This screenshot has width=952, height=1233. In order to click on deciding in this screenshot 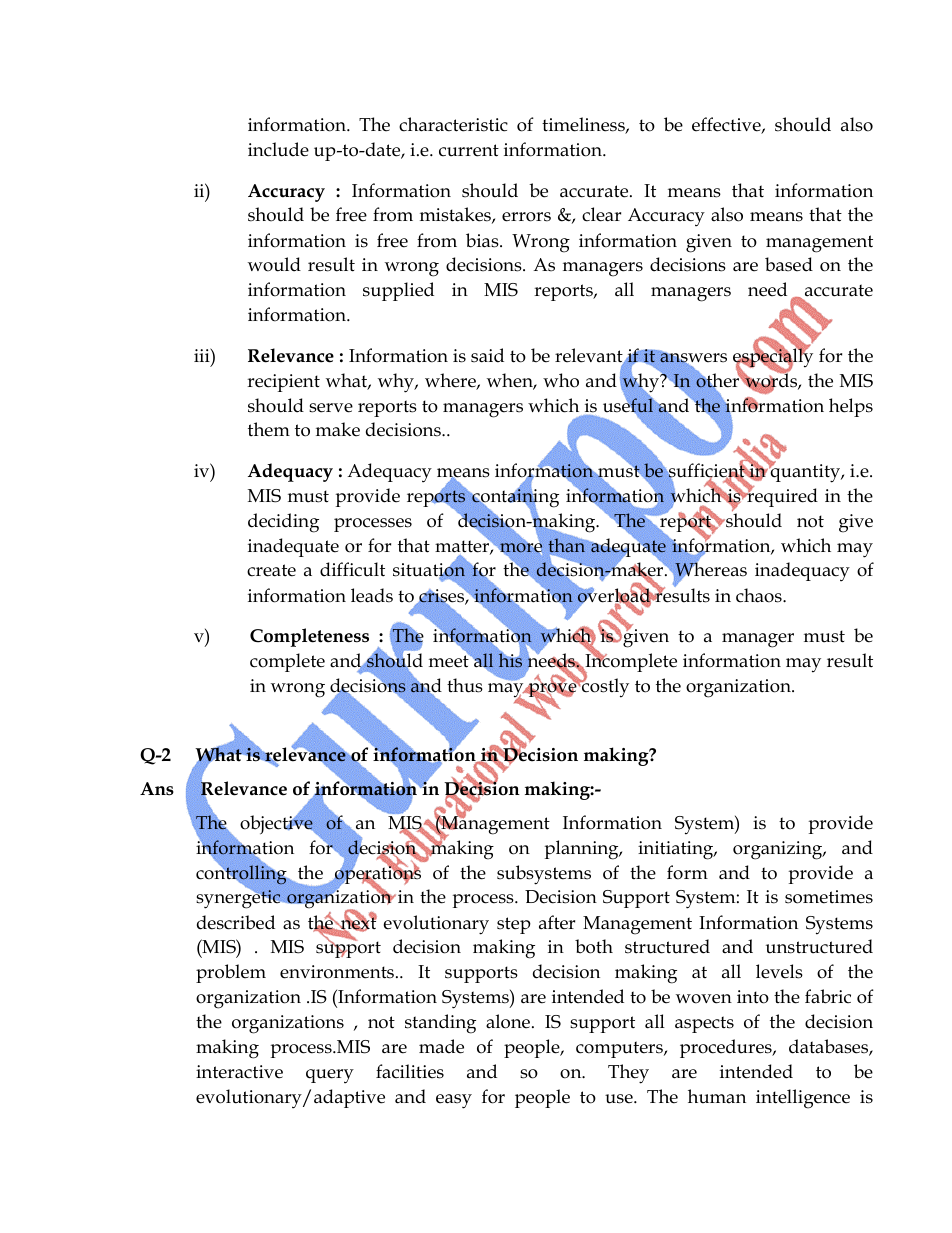, I will do `click(283, 523)`.
